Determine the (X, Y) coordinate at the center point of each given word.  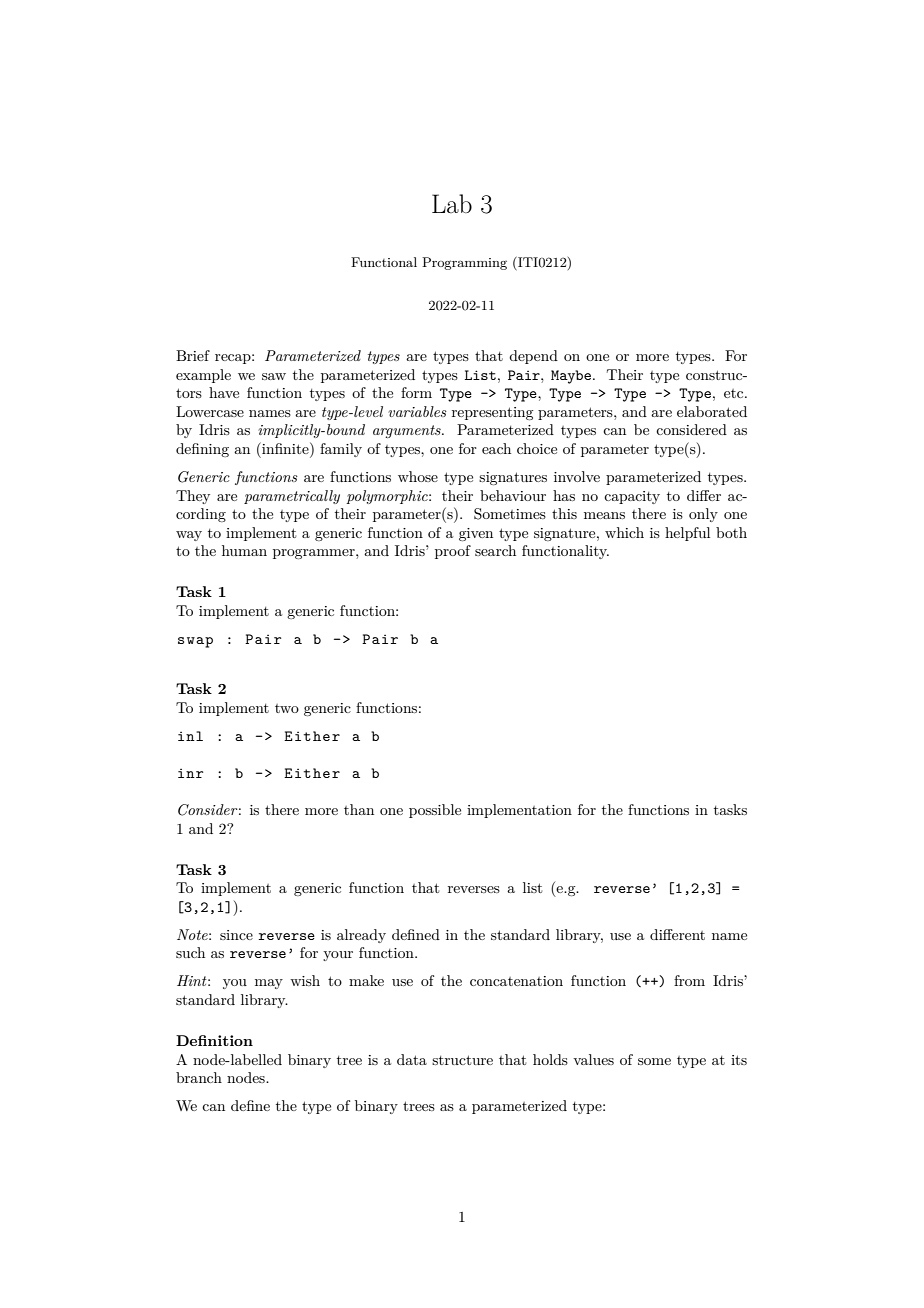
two (287, 708)
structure (462, 1060)
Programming (464, 263)
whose (418, 476)
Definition (214, 1040)
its (739, 1060)
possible (435, 811)
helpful (687, 534)
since (236, 935)
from (689, 980)
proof (453, 552)
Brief (193, 355)
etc (735, 393)
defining (202, 450)
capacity (632, 497)
